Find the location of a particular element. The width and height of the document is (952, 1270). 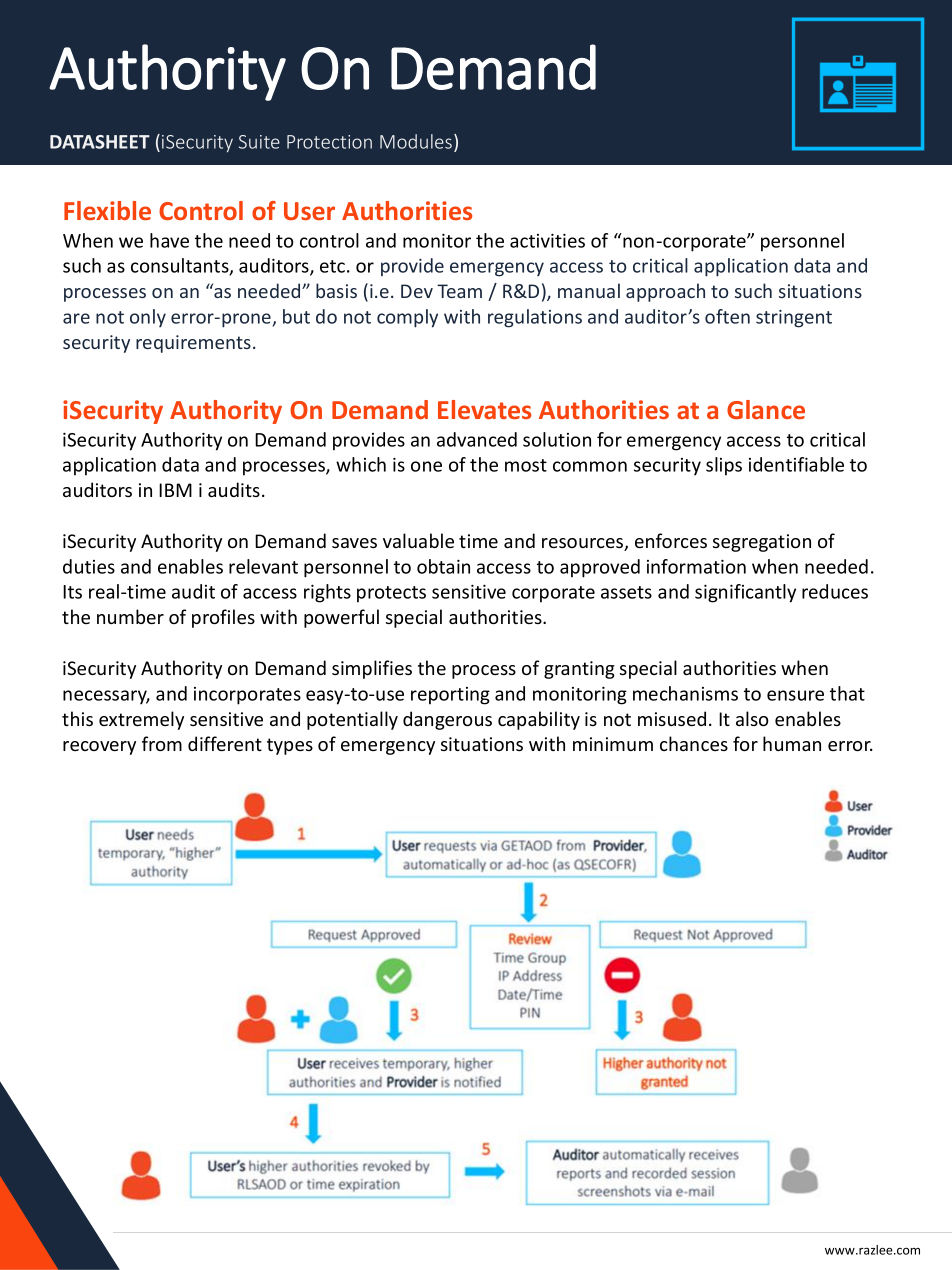

Suite is located at coordinates (259, 142).
